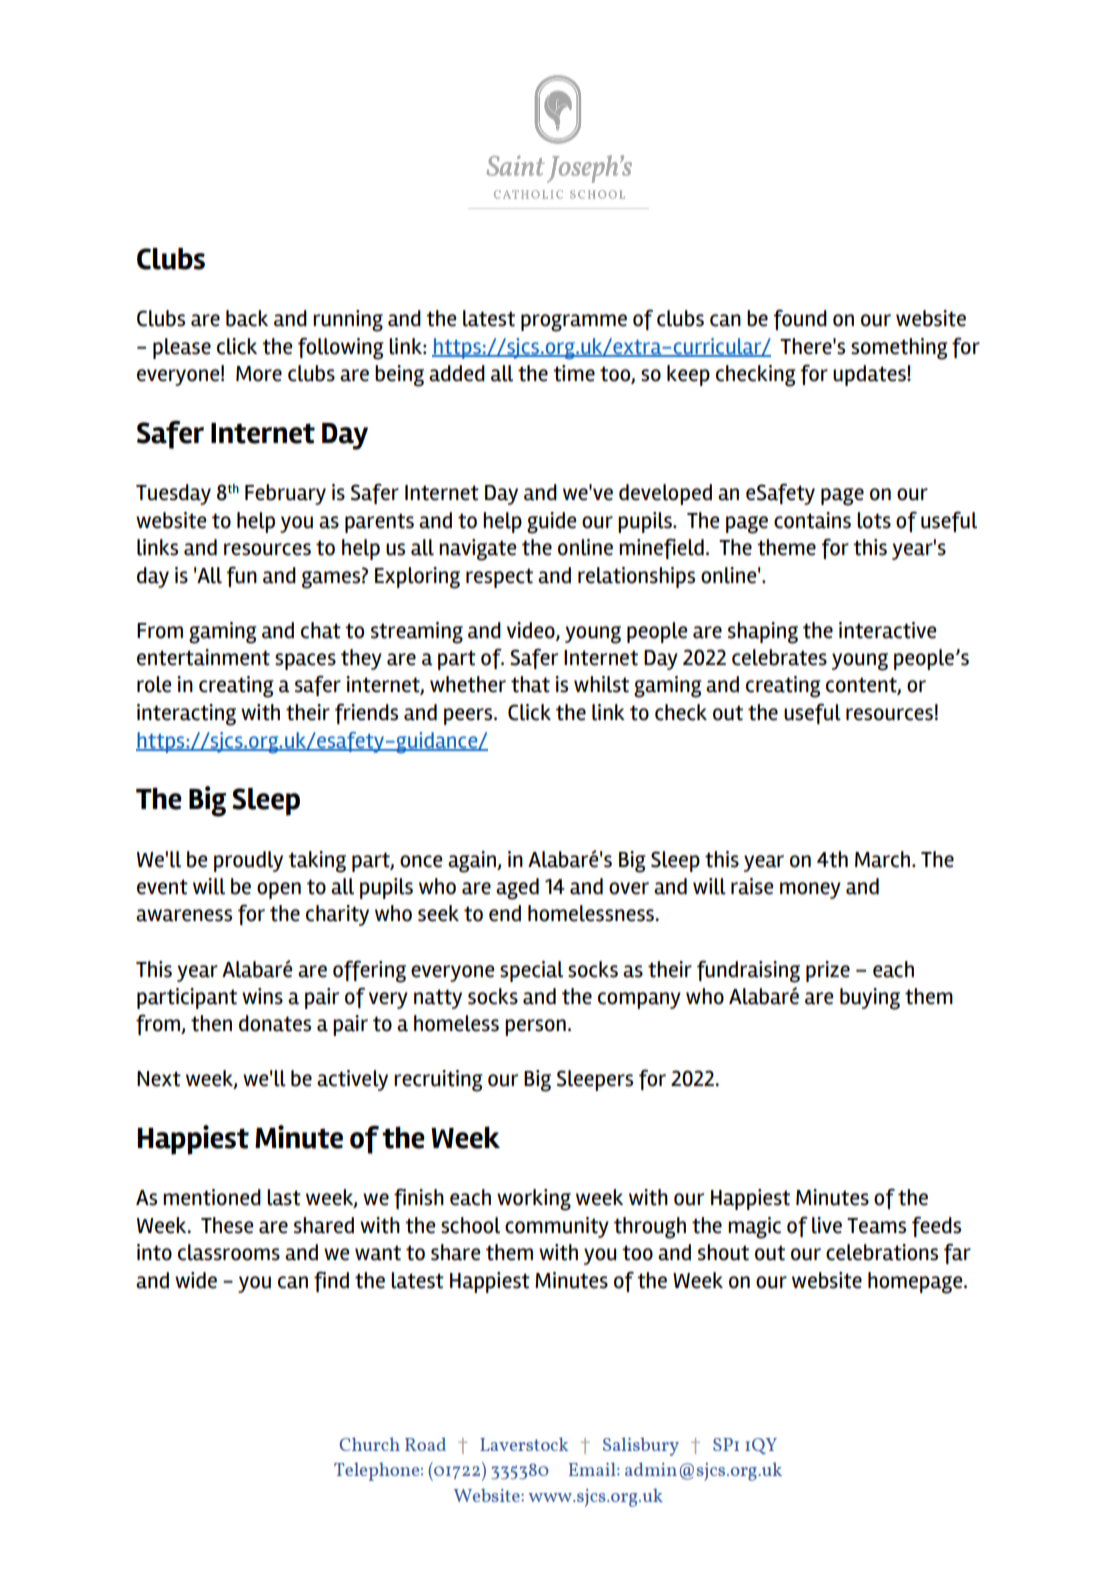  Describe the element at coordinates (574, 373) in the screenshot. I see `time` at that location.
